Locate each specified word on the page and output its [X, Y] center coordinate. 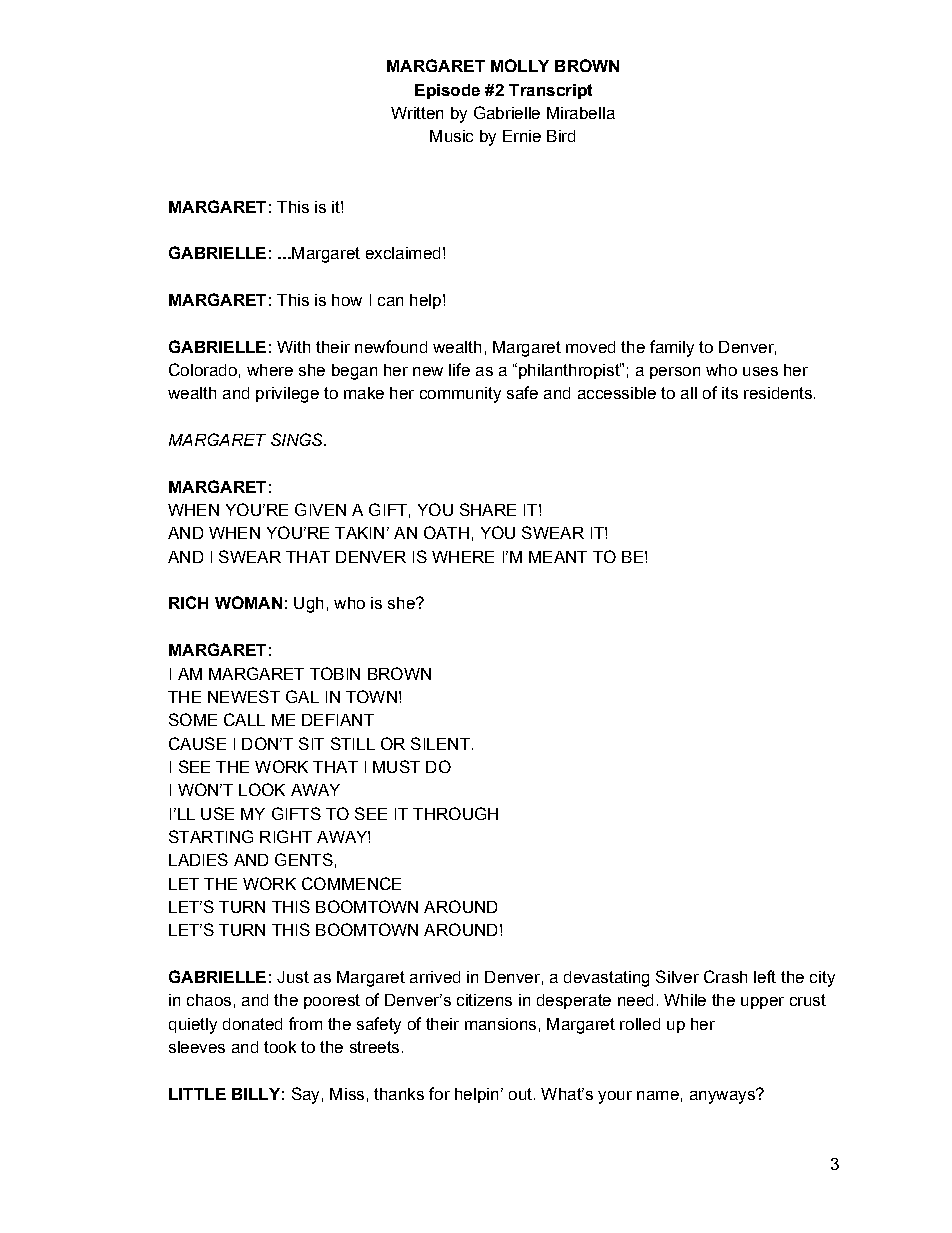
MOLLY [520, 65]
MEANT [558, 557]
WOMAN [248, 602]
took [280, 1047]
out [520, 1094]
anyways [723, 1096]
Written [417, 113]
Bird [561, 136]
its [730, 393]
